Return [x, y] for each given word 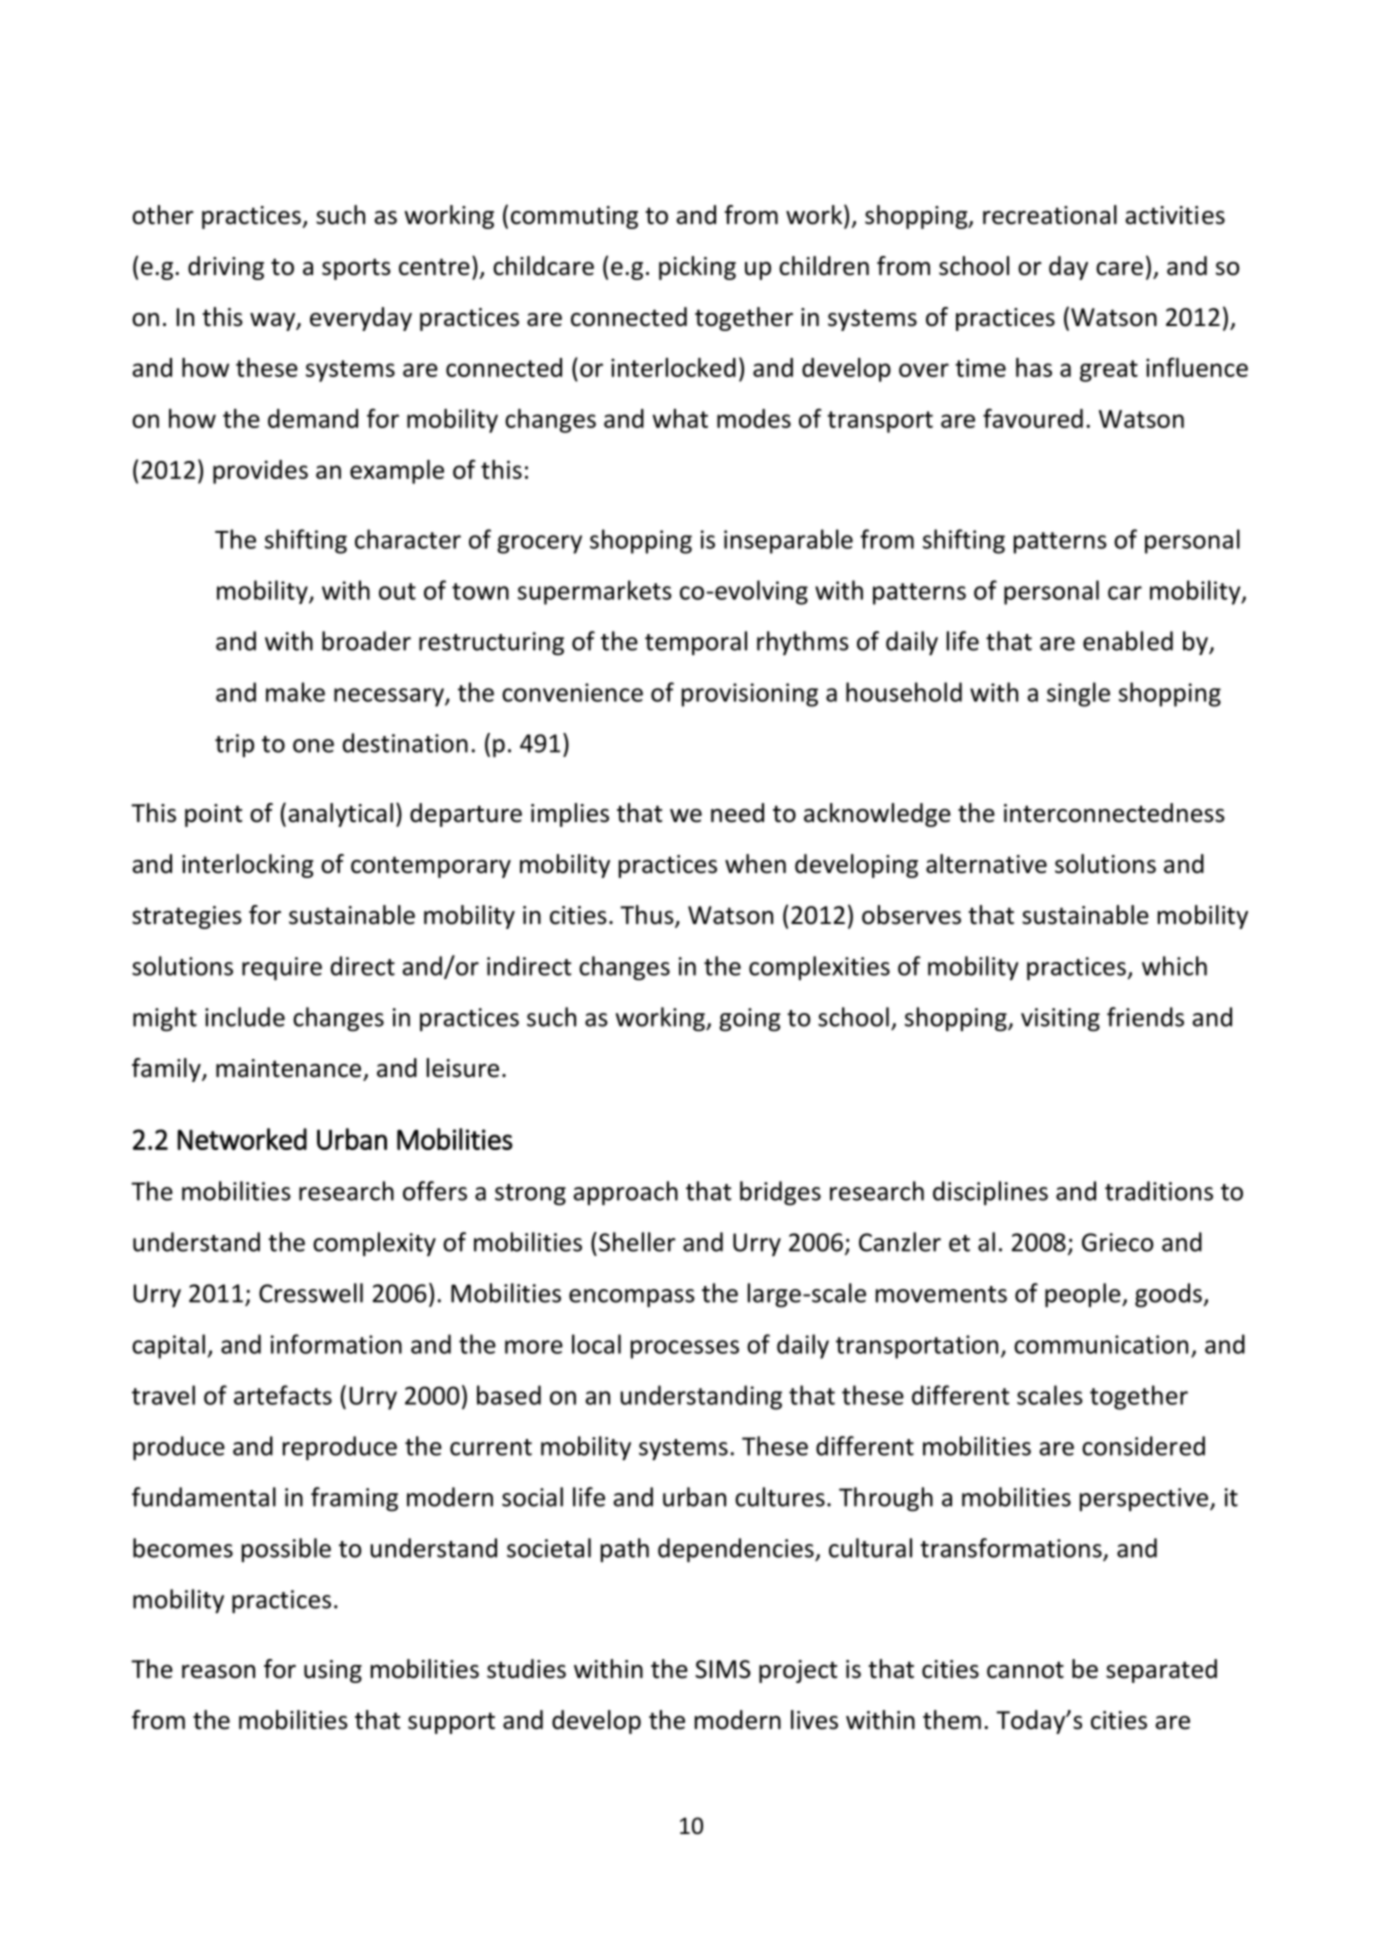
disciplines [990, 1193]
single [1078, 694]
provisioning [750, 695]
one [313, 746]
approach [625, 1193]
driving [226, 268]
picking [697, 268]
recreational [1050, 215]
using [333, 1671]
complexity [374, 1244]
